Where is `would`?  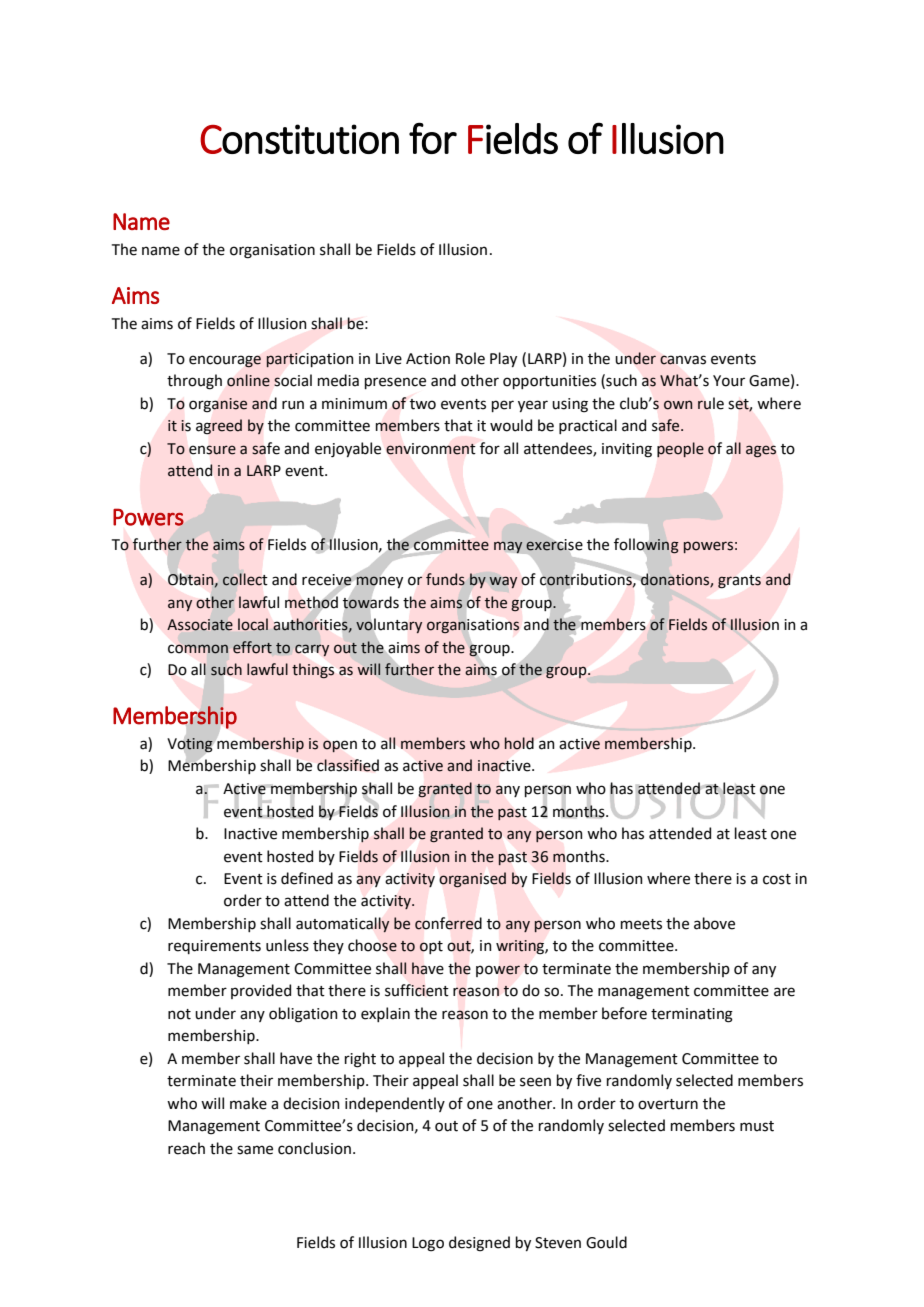 would is located at coordinates (511, 425).
